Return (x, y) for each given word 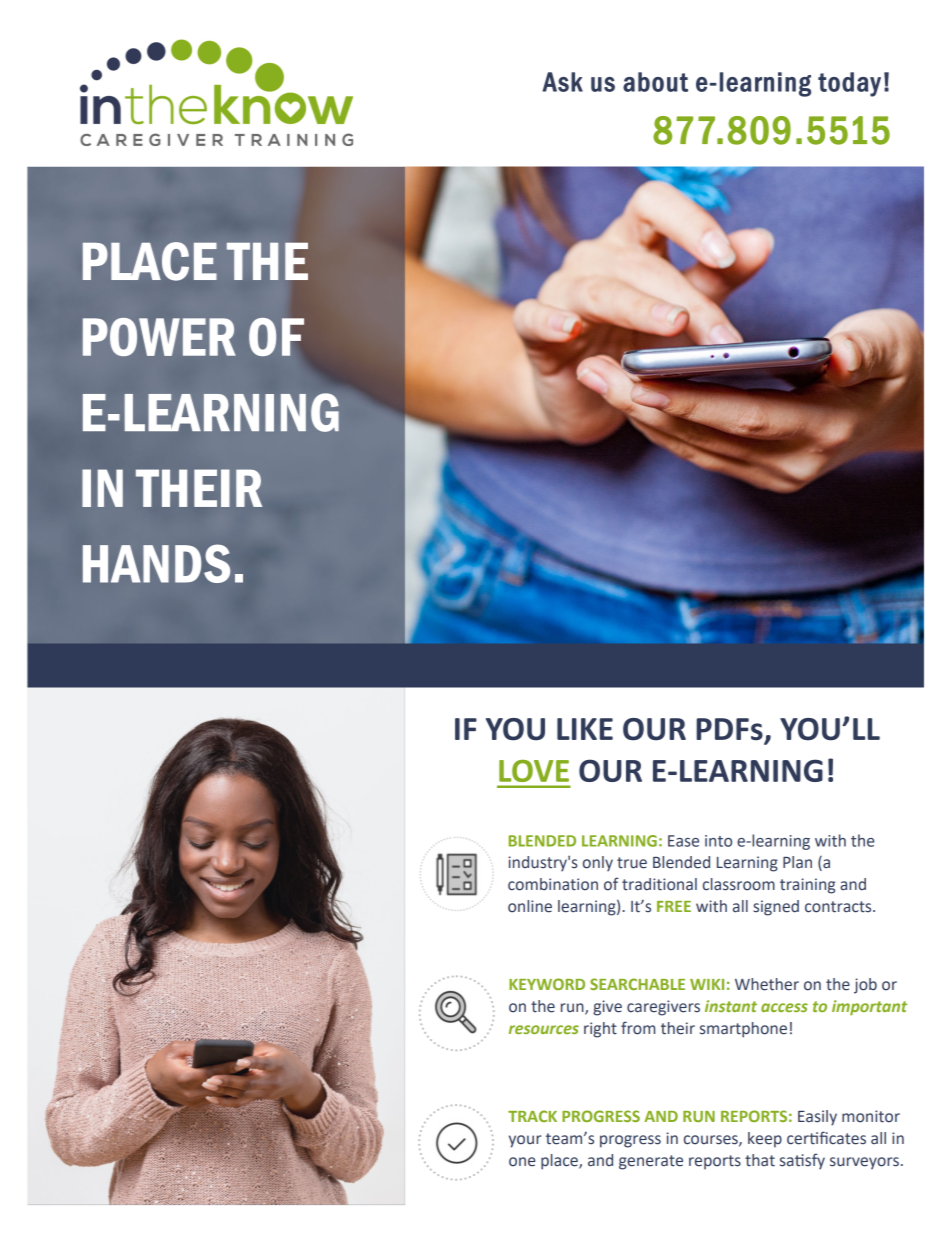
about (655, 82)
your (525, 1141)
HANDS (156, 563)
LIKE (585, 729)
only (598, 864)
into (718, 841)
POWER (159, 337)
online (530, 906)
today (849, 84)
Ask (562, 82)
